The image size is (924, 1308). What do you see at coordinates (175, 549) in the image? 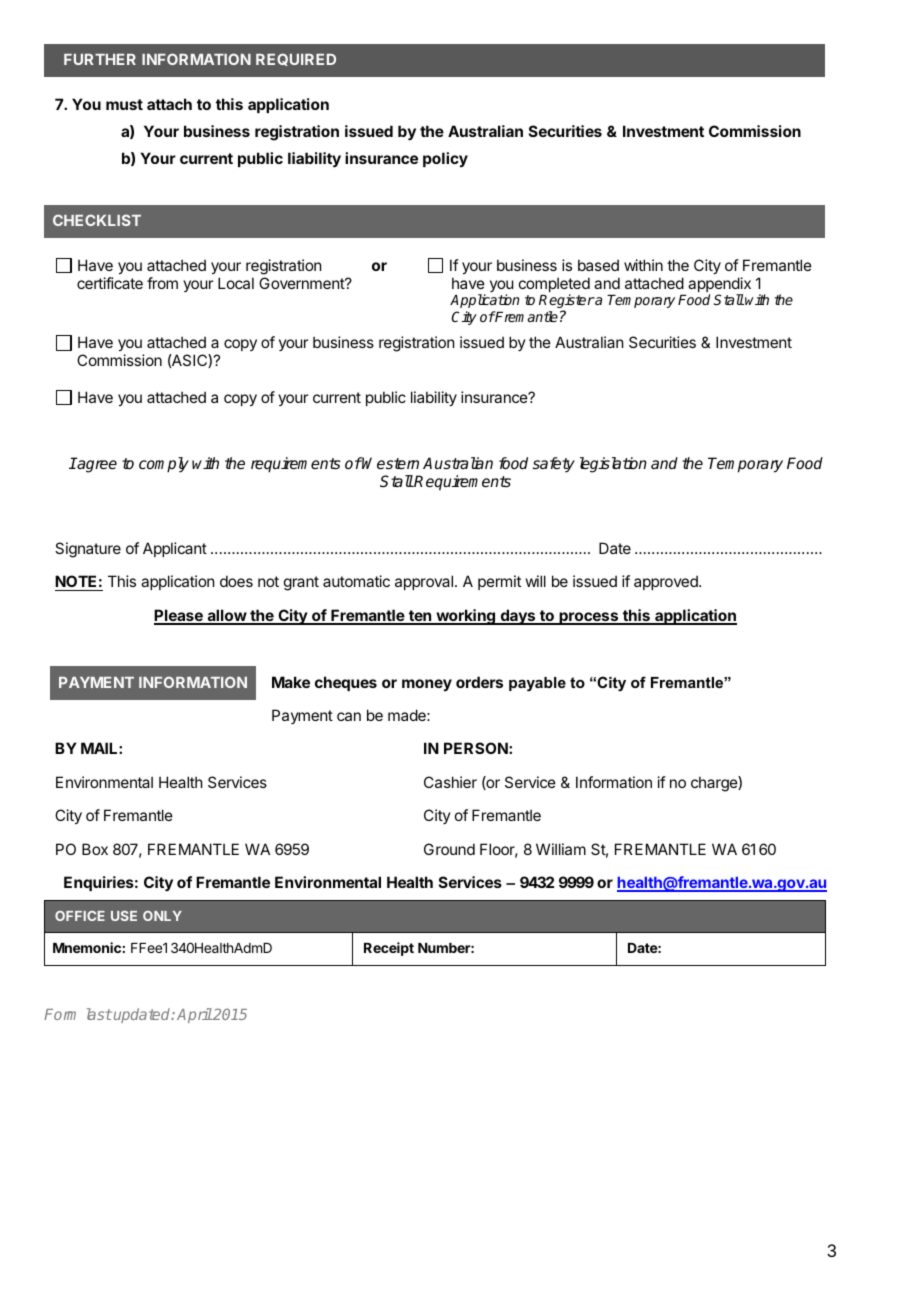
I see `Applicant` at bounding box center [175, 549].
